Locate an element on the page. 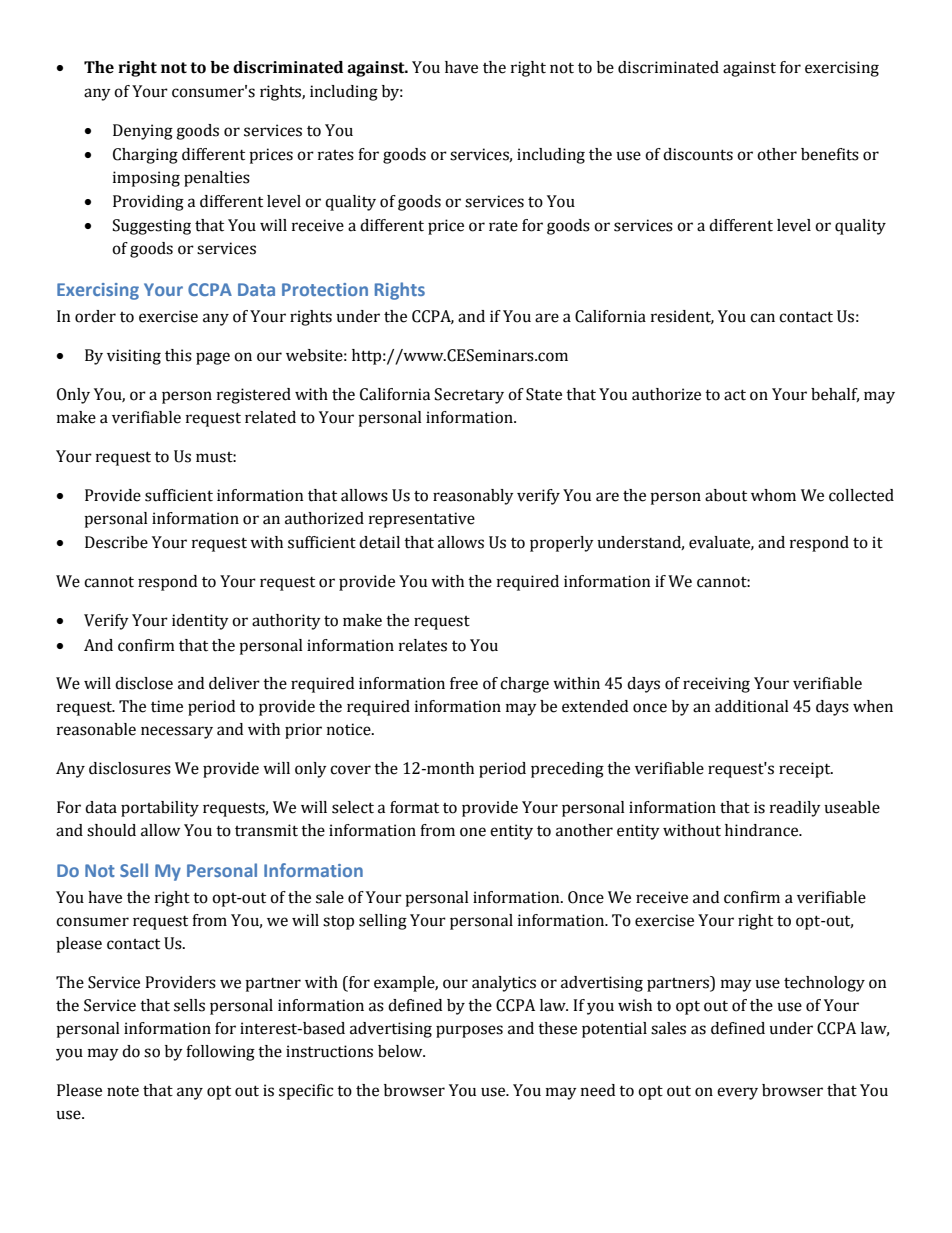  benefits is located at coordinates (830, 154).
